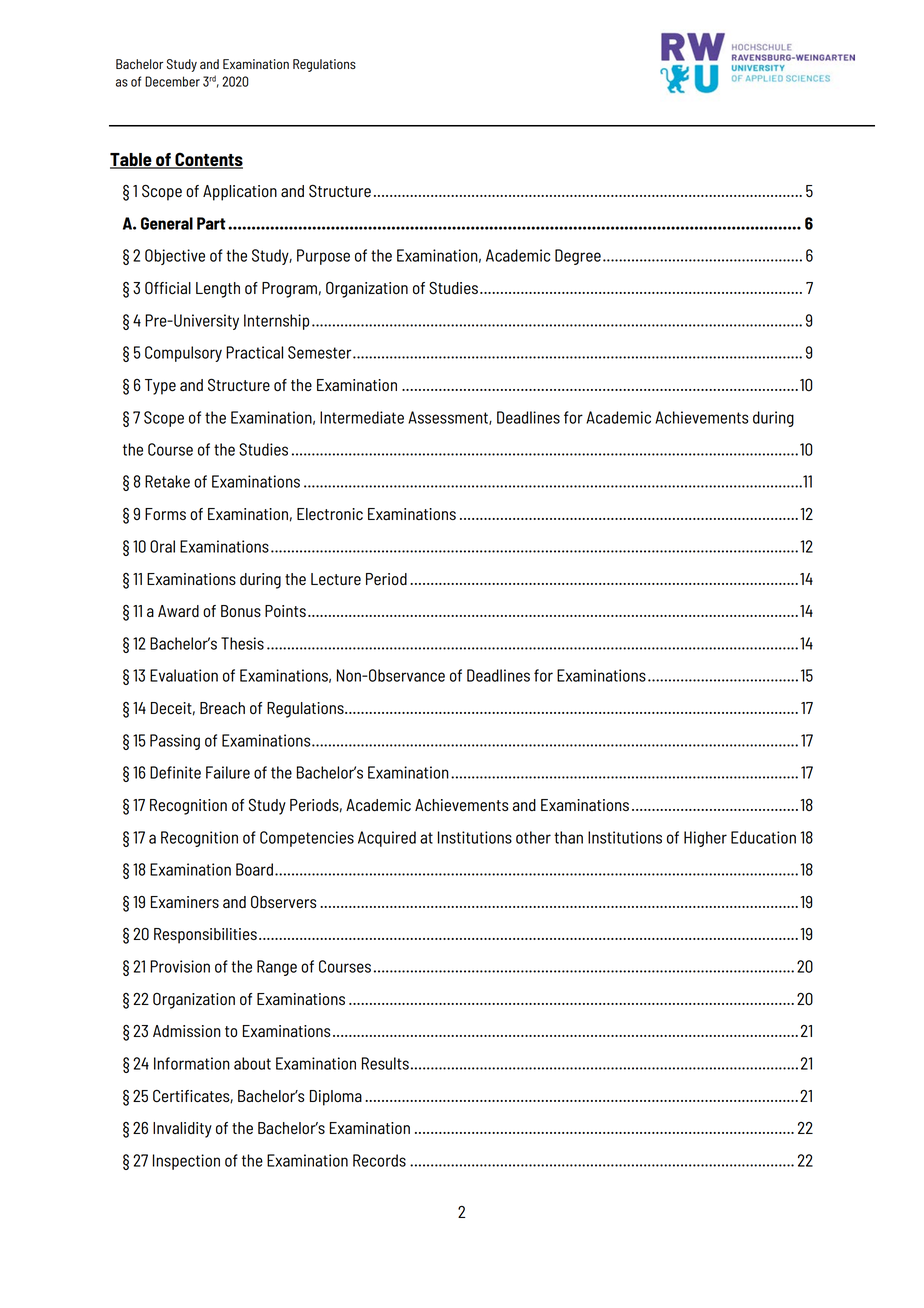 Image resolution: width=924 pixels, height=1308 pixels. Describe the element at coordinates (362, 417) in the page. I see `Intermediate` at that location.
